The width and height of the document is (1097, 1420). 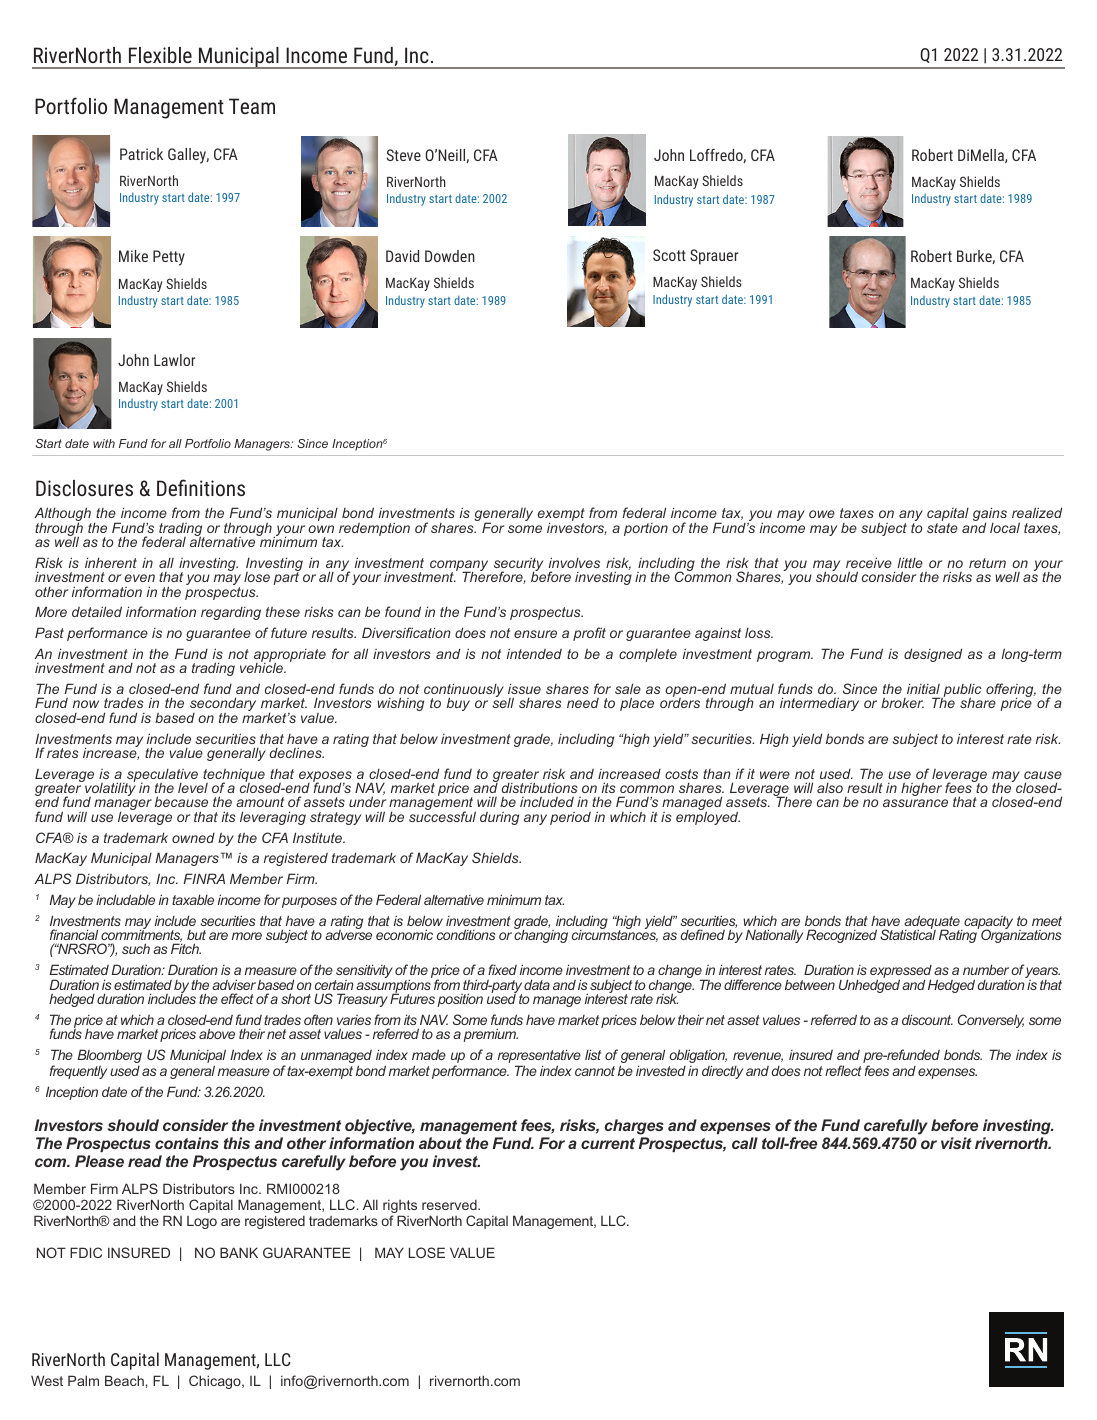 What do you see at coordinates (583, 703) in the document?
I see `need` at bounding box center [583, 703].
